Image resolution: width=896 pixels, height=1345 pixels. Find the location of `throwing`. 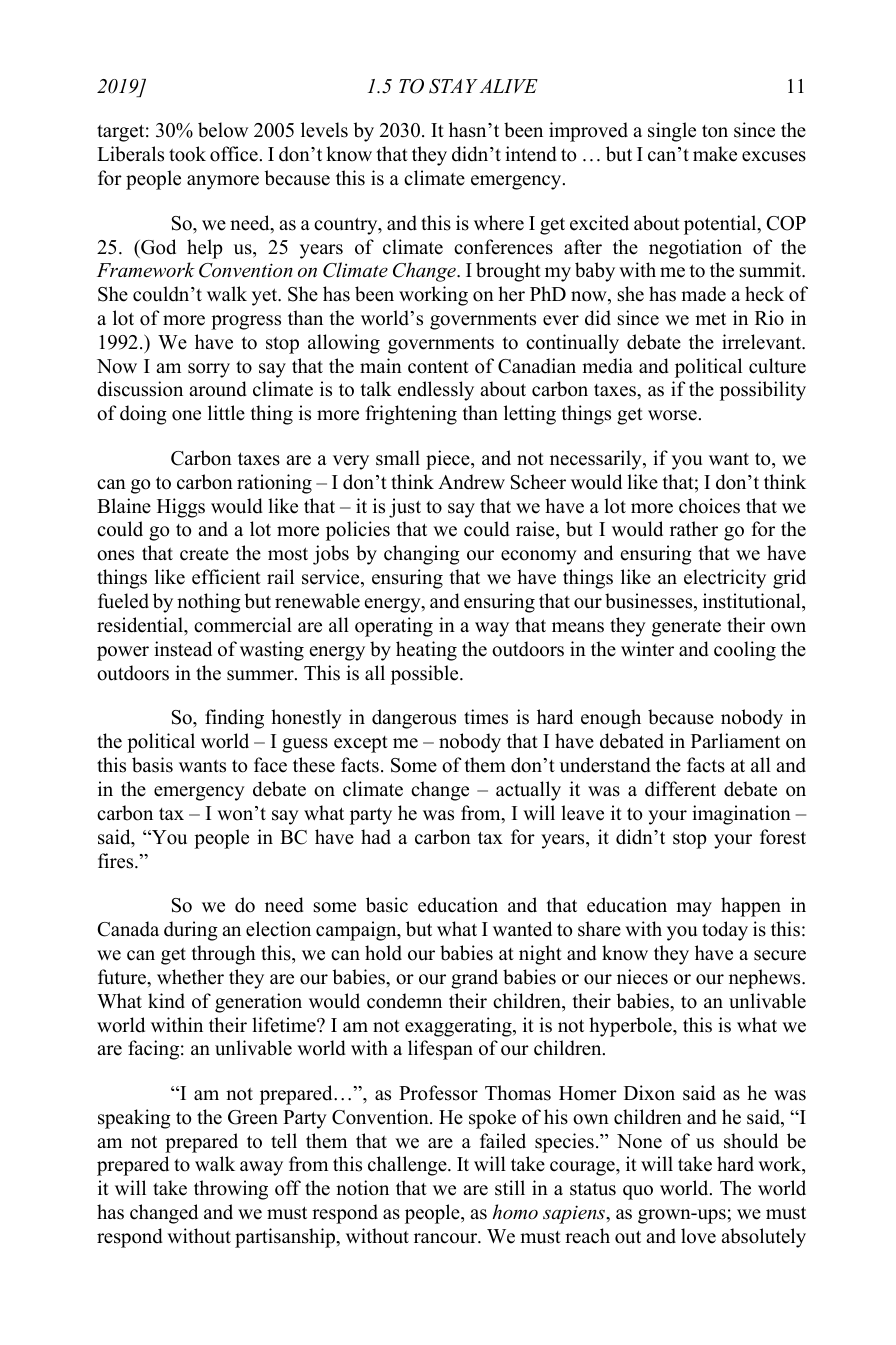

throwing is located at coordinates (231, 1190).
